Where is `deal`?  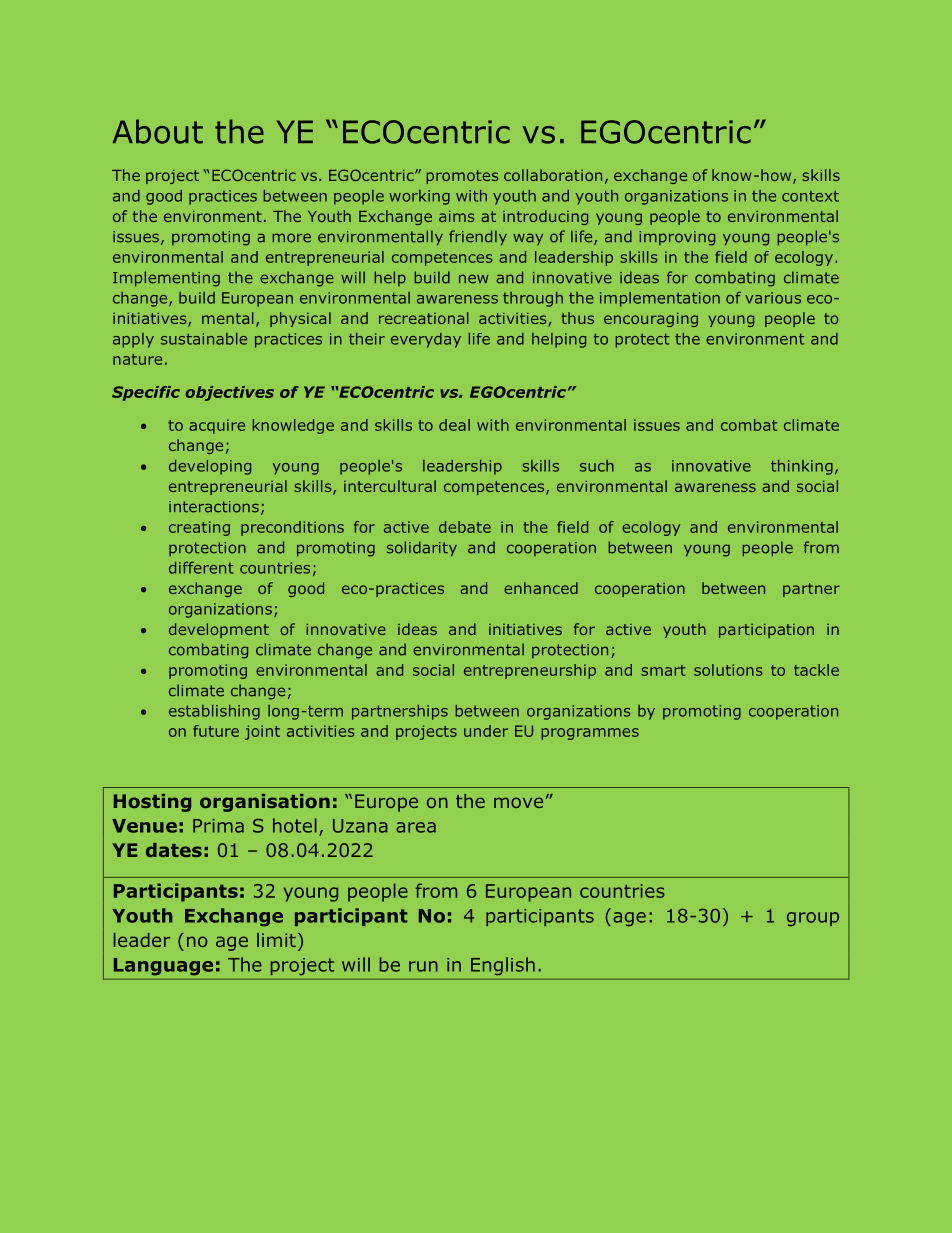 deal is located at coordinates (454, 425).
